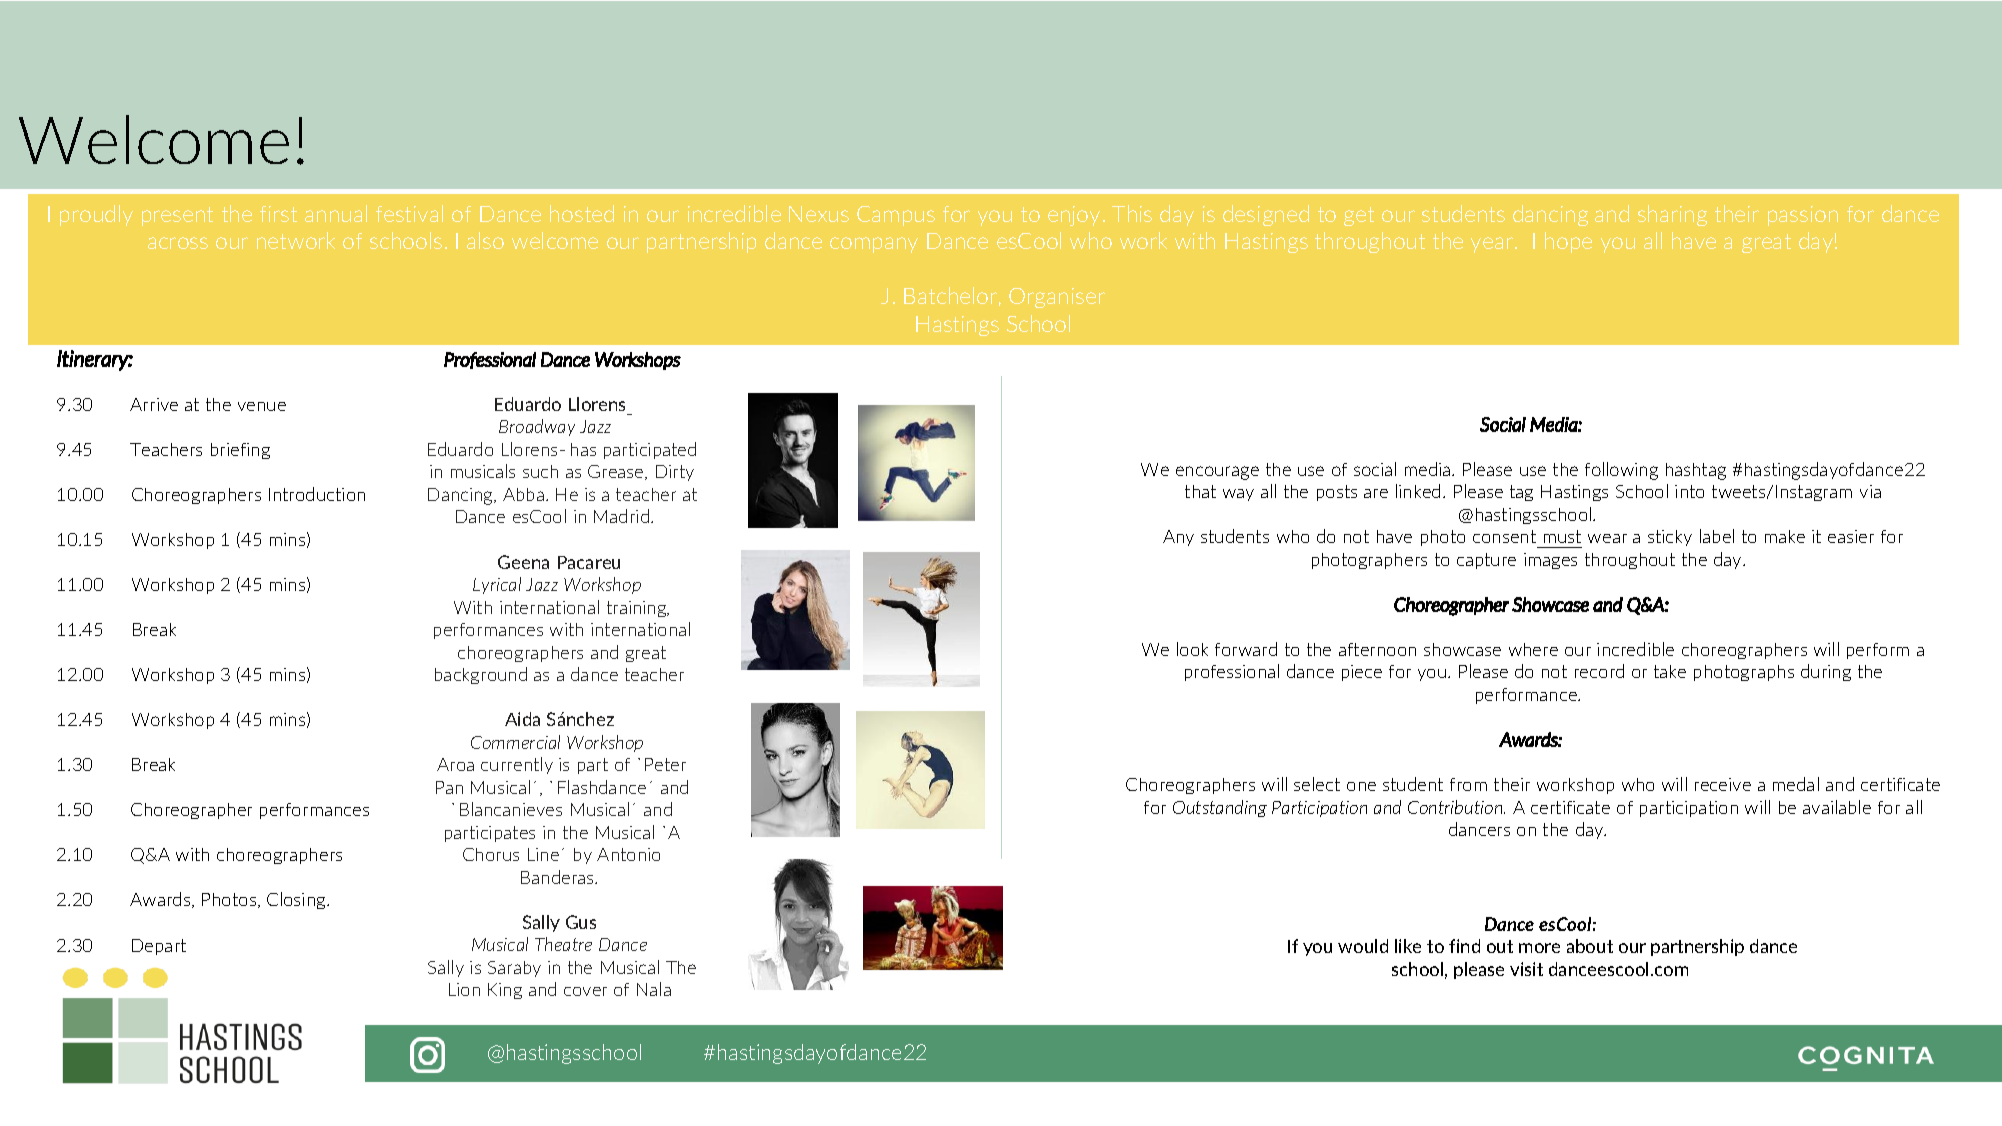 The height and width of the screenshot is (1126, 2002). Describe the element at coordinates (278, 214) in the screenshot. I see `first` at that location.
